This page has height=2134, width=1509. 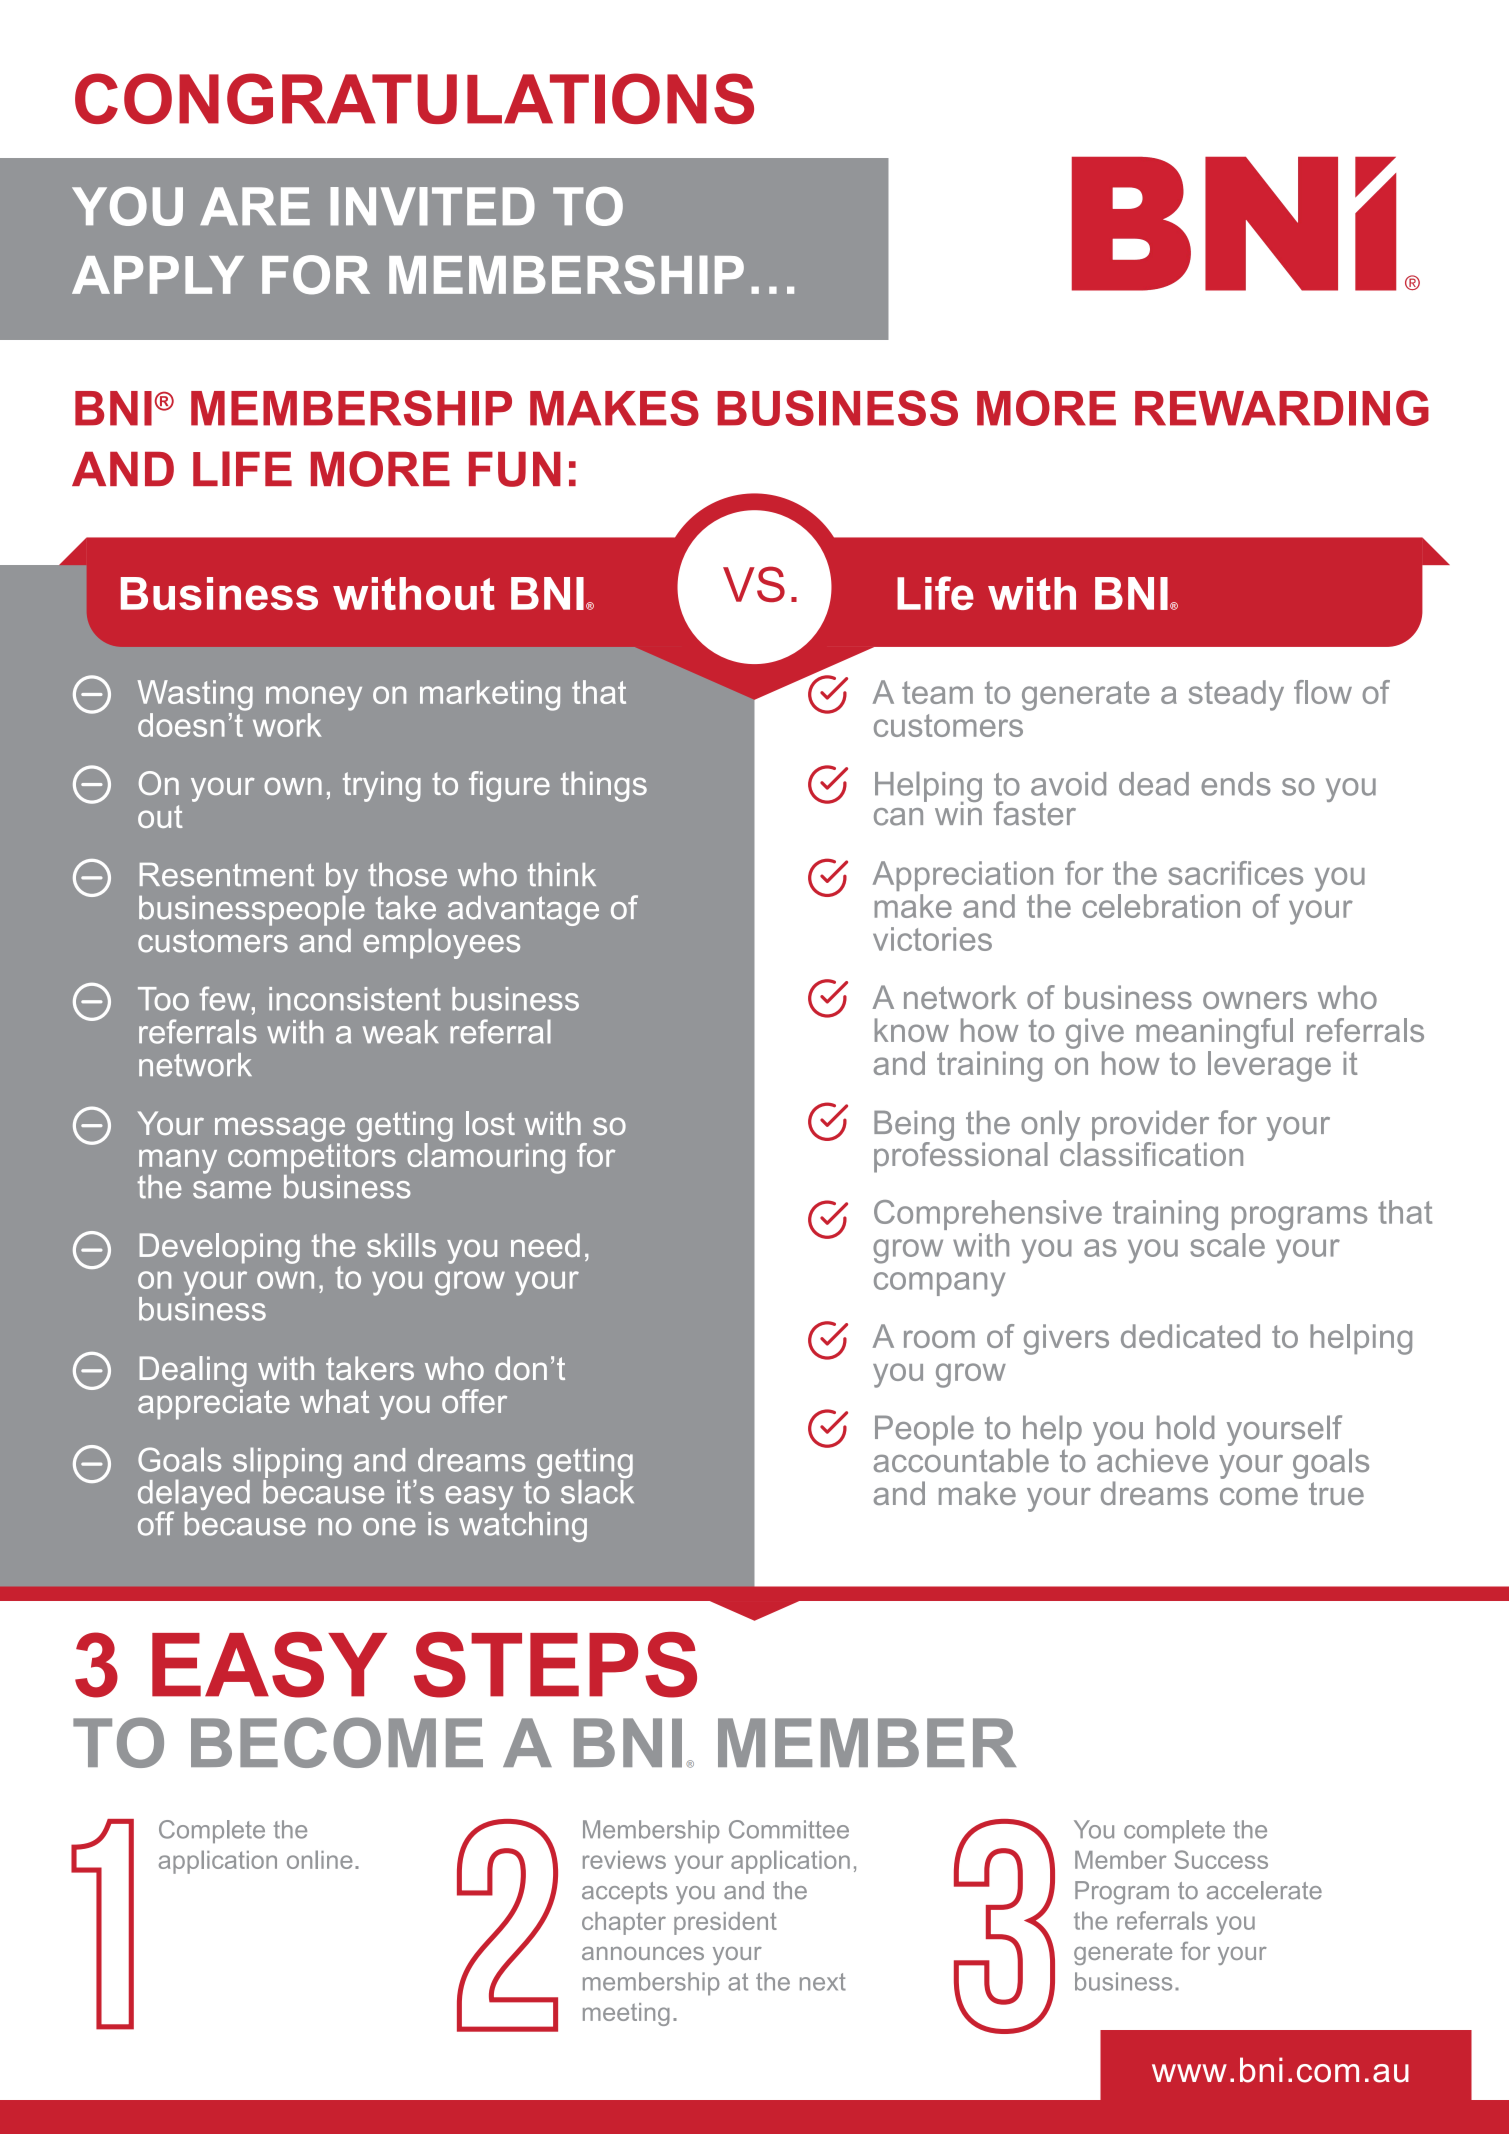 What do you see at coordinates (1236, 695) in the page?
I see `steady` at bounding box center [1236, 695].
